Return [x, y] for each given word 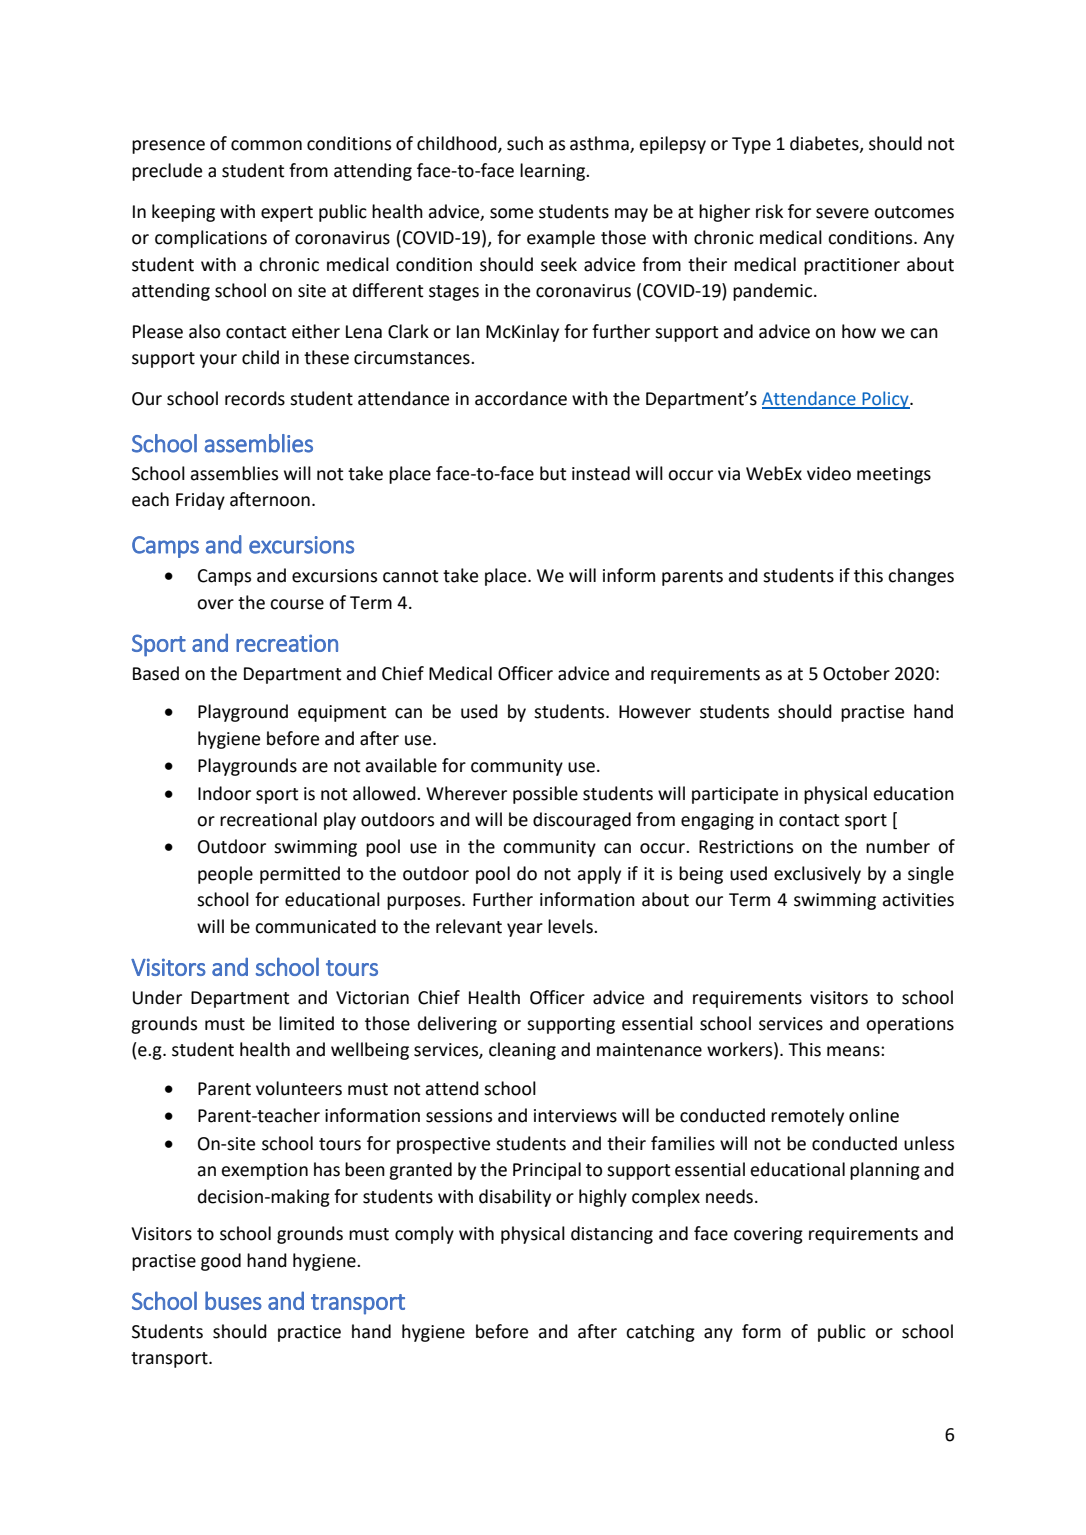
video [829, 473]
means [854, 1051]
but [553, 473]
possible [545, 795]
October [856, 673]
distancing [612, 1235]
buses [233, 1300]
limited [306, 1023]
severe [842, 213]
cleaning [522, 1051]
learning [554, 172]
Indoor [224, 793]
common [266, 145]
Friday [200, 501]
